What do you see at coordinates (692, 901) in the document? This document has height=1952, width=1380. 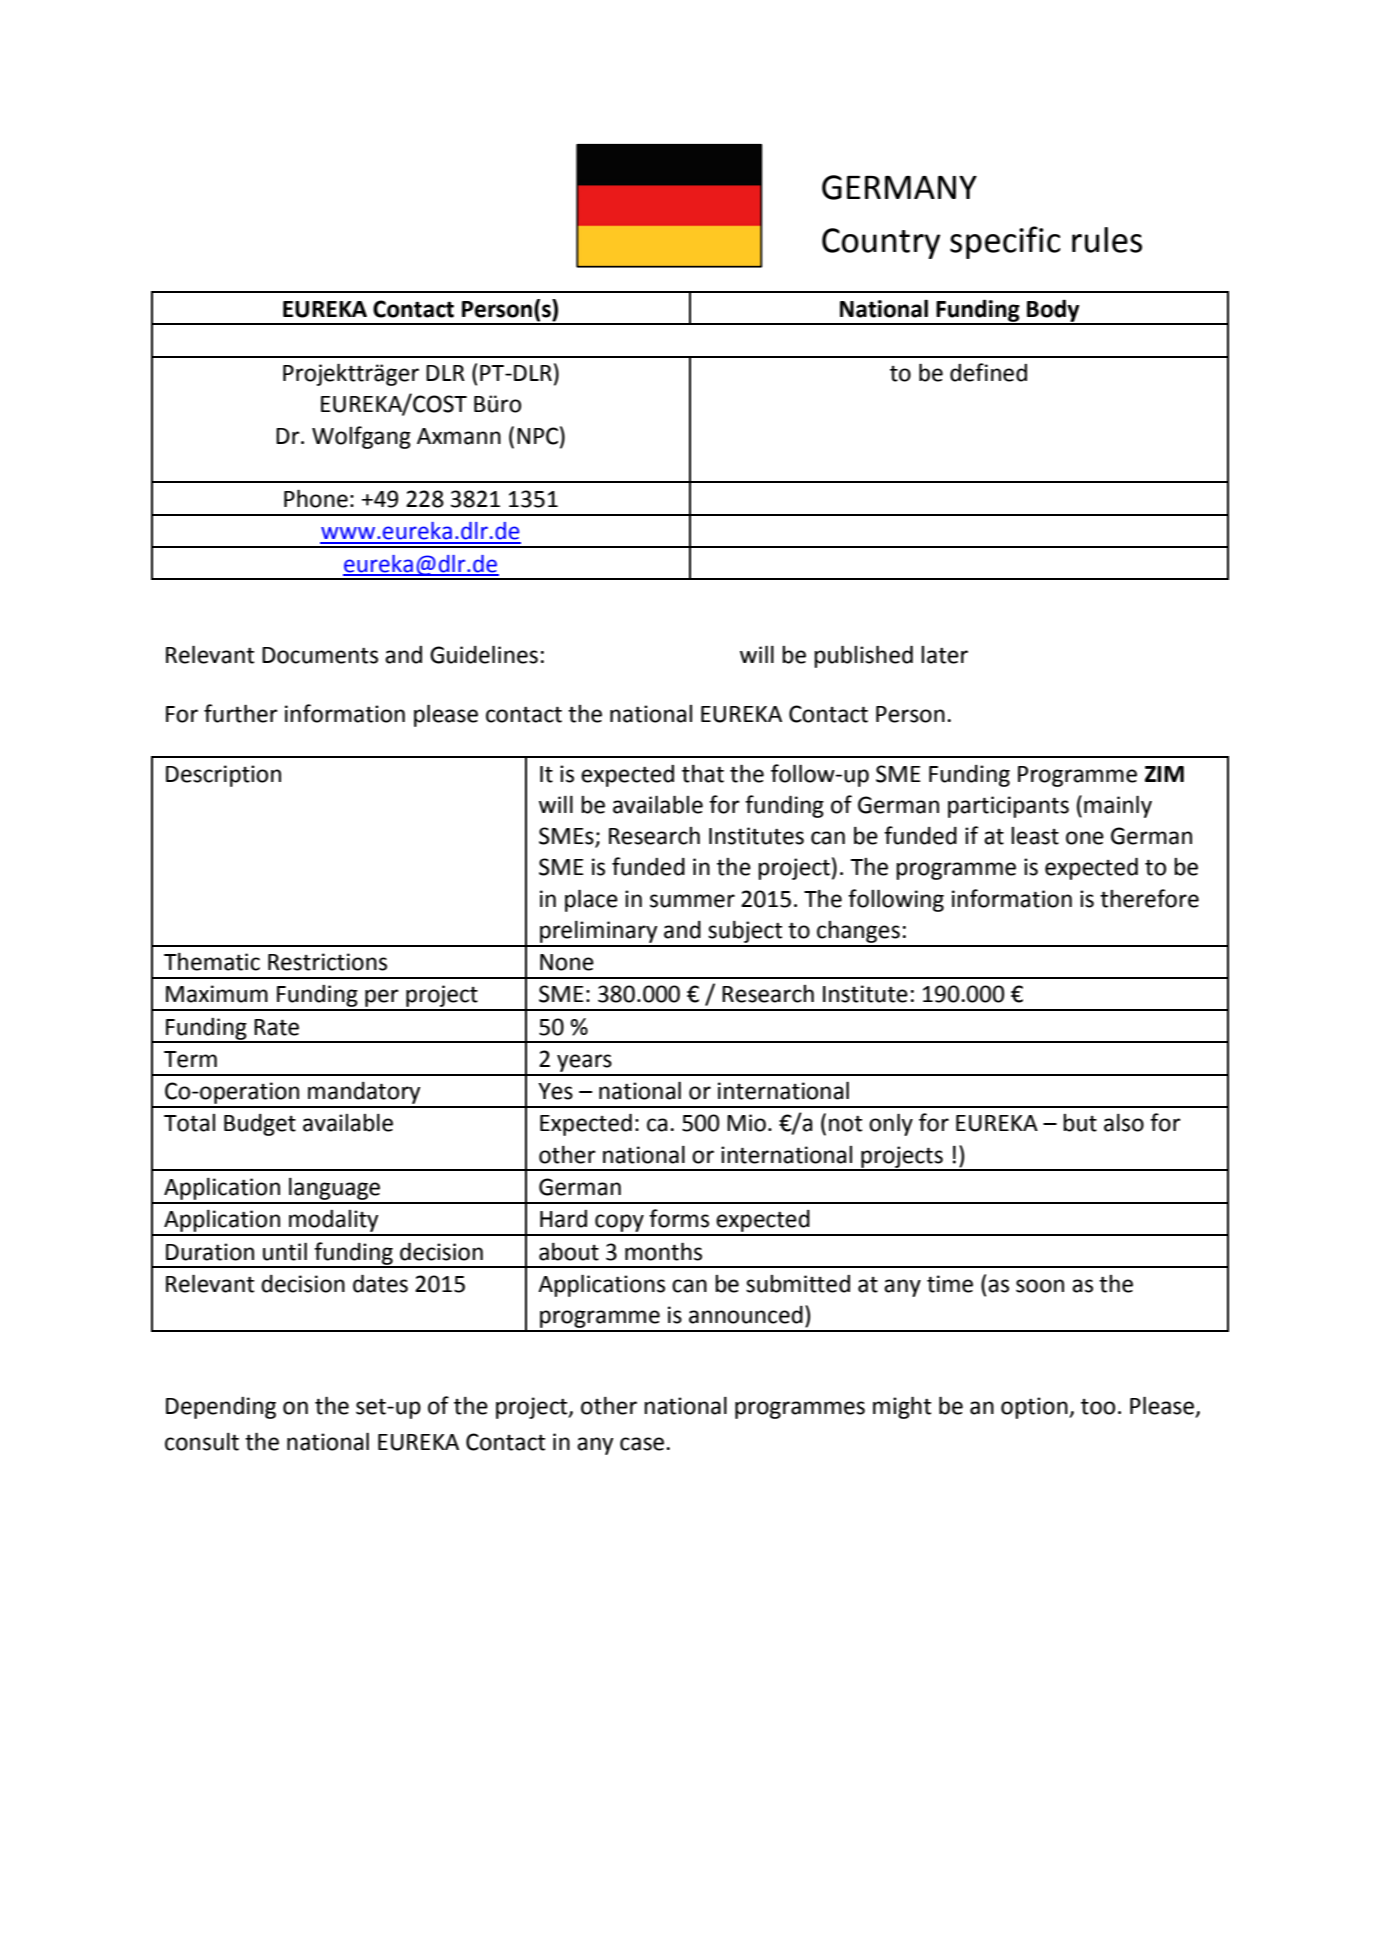 I see `summer` at bounding box center [692, 901].
